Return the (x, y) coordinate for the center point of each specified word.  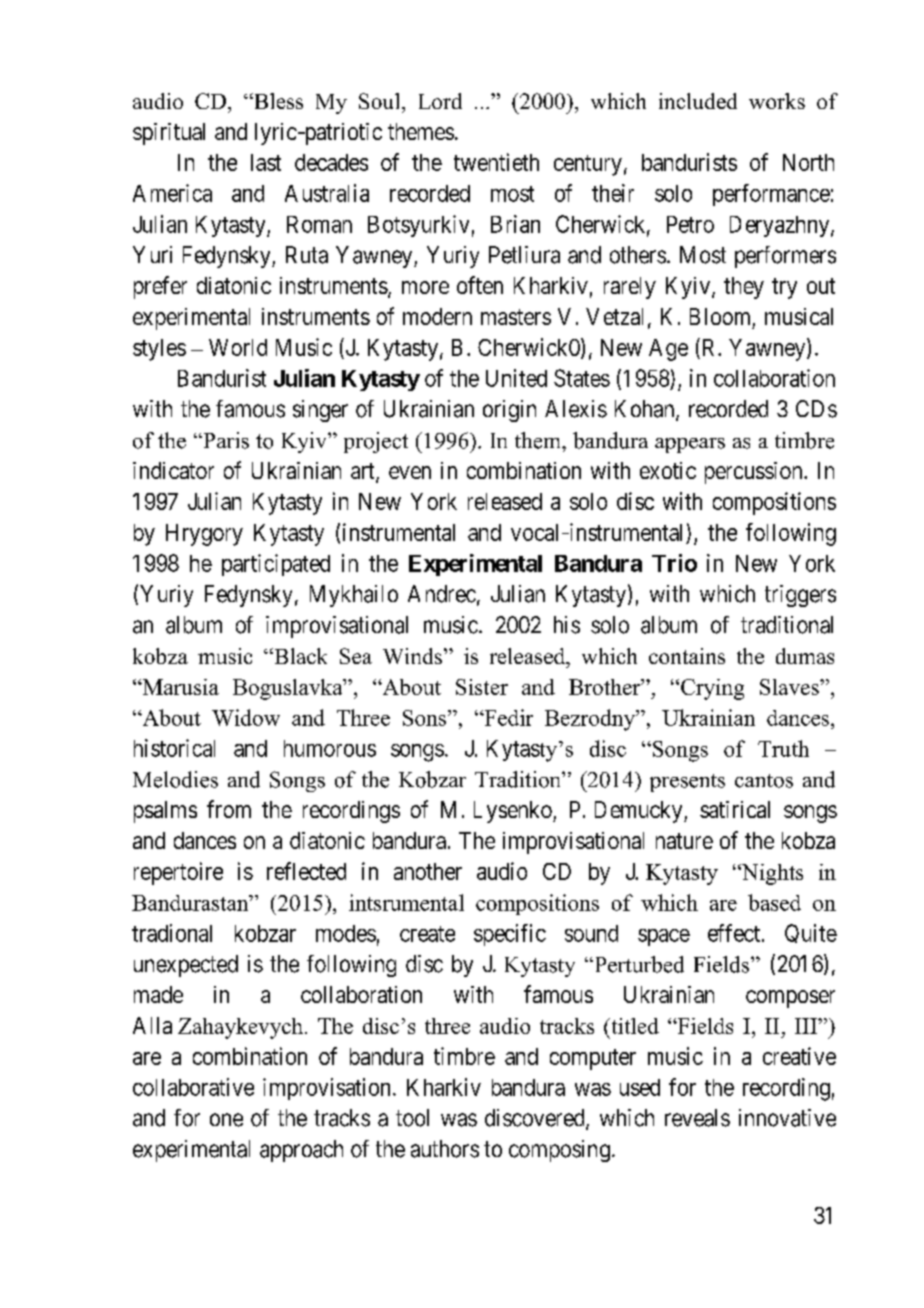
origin (509, 411)
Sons (426, 718)
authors (445, 1149)
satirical (735, 809)
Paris (225, 440)
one (226, 1120)
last (266, 162)
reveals (697, 1118)
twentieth (496, 162)
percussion (755, 473)
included (698, 101)
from (229, 809)
